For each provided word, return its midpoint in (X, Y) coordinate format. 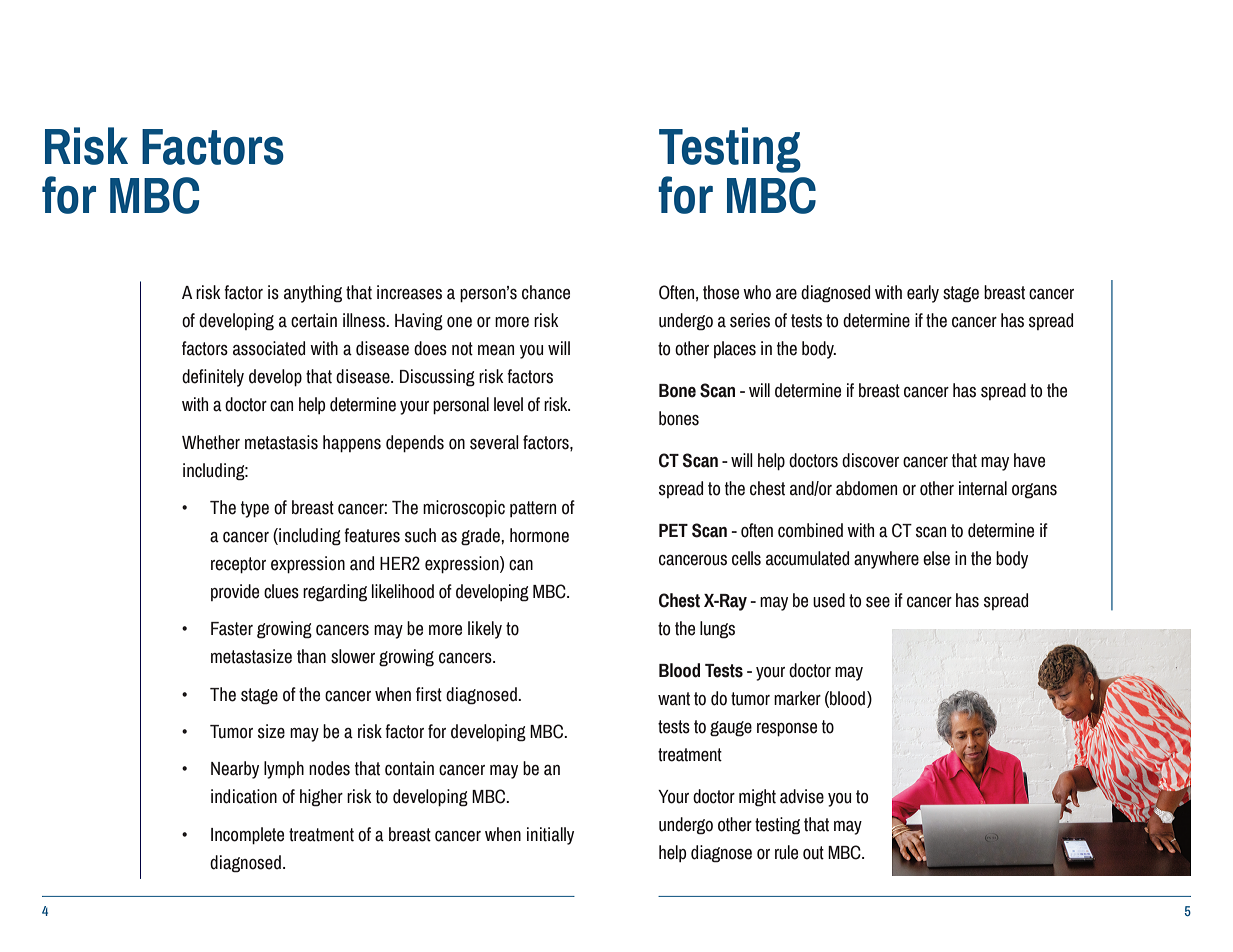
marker (797, 698)
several (494, 442)
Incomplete (247, 836)
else (936, 558)
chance (546, 292)
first (429, 694)
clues (281, 591)
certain (314, 320)
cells (746, 558)
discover (870, 460)
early (923, 294)
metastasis (281, 442)
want (674, 699)
